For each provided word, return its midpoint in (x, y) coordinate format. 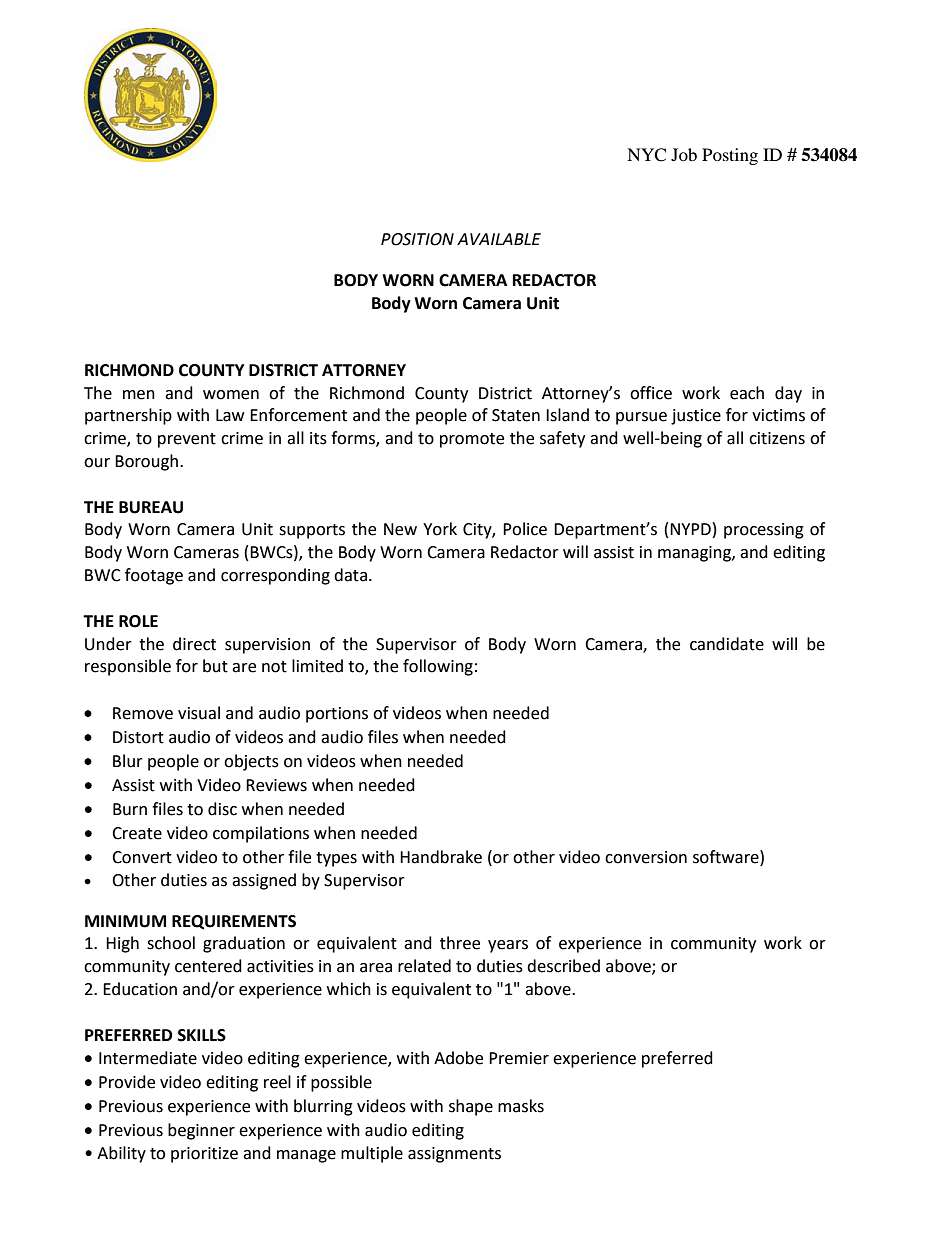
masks (521, 1106)
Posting (730, 156)
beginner (201, 1131)
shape (471, 1107)
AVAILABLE (499, 239)
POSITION (417, 239)
